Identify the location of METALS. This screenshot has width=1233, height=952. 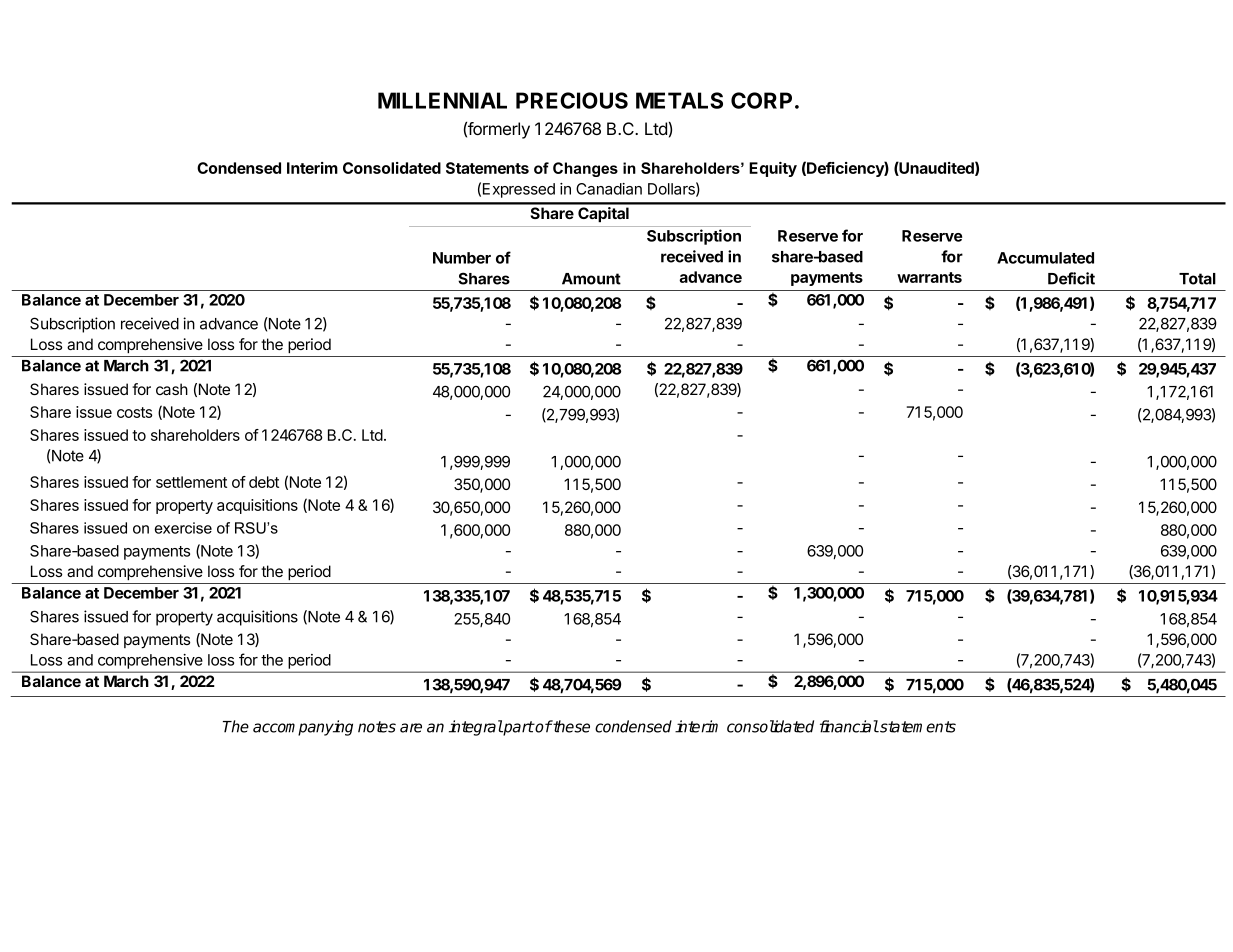
(679, 100).
